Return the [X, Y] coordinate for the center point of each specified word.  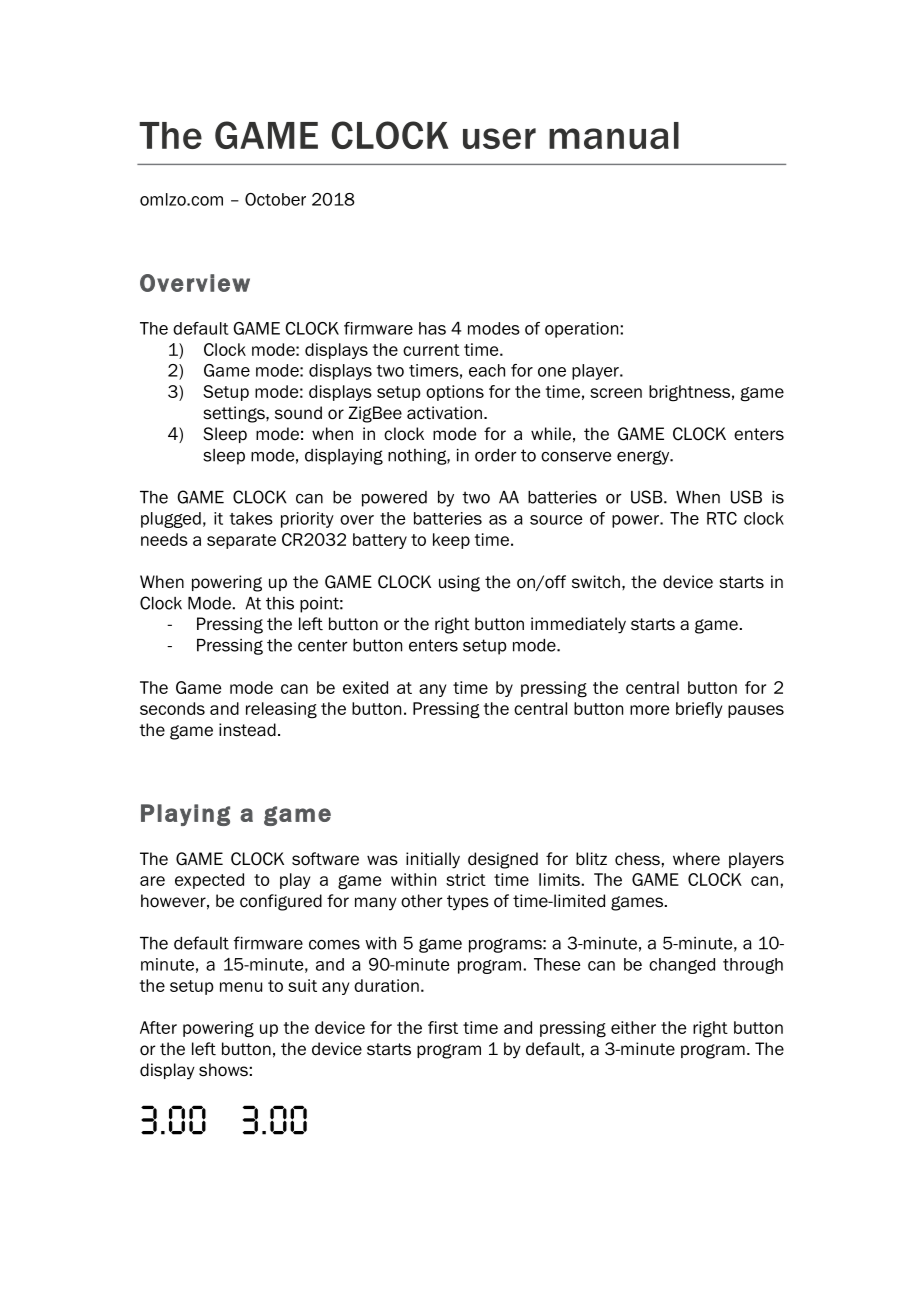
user [499, 138]
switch [596, 582]
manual [614, 135]
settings [235, 414]
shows [223, 1070]
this [280, 603]
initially [433, 860]
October [275, 199]
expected [209, 881]
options [455, 393]
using [459, 583]
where [696, 859]
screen [616, 393]
